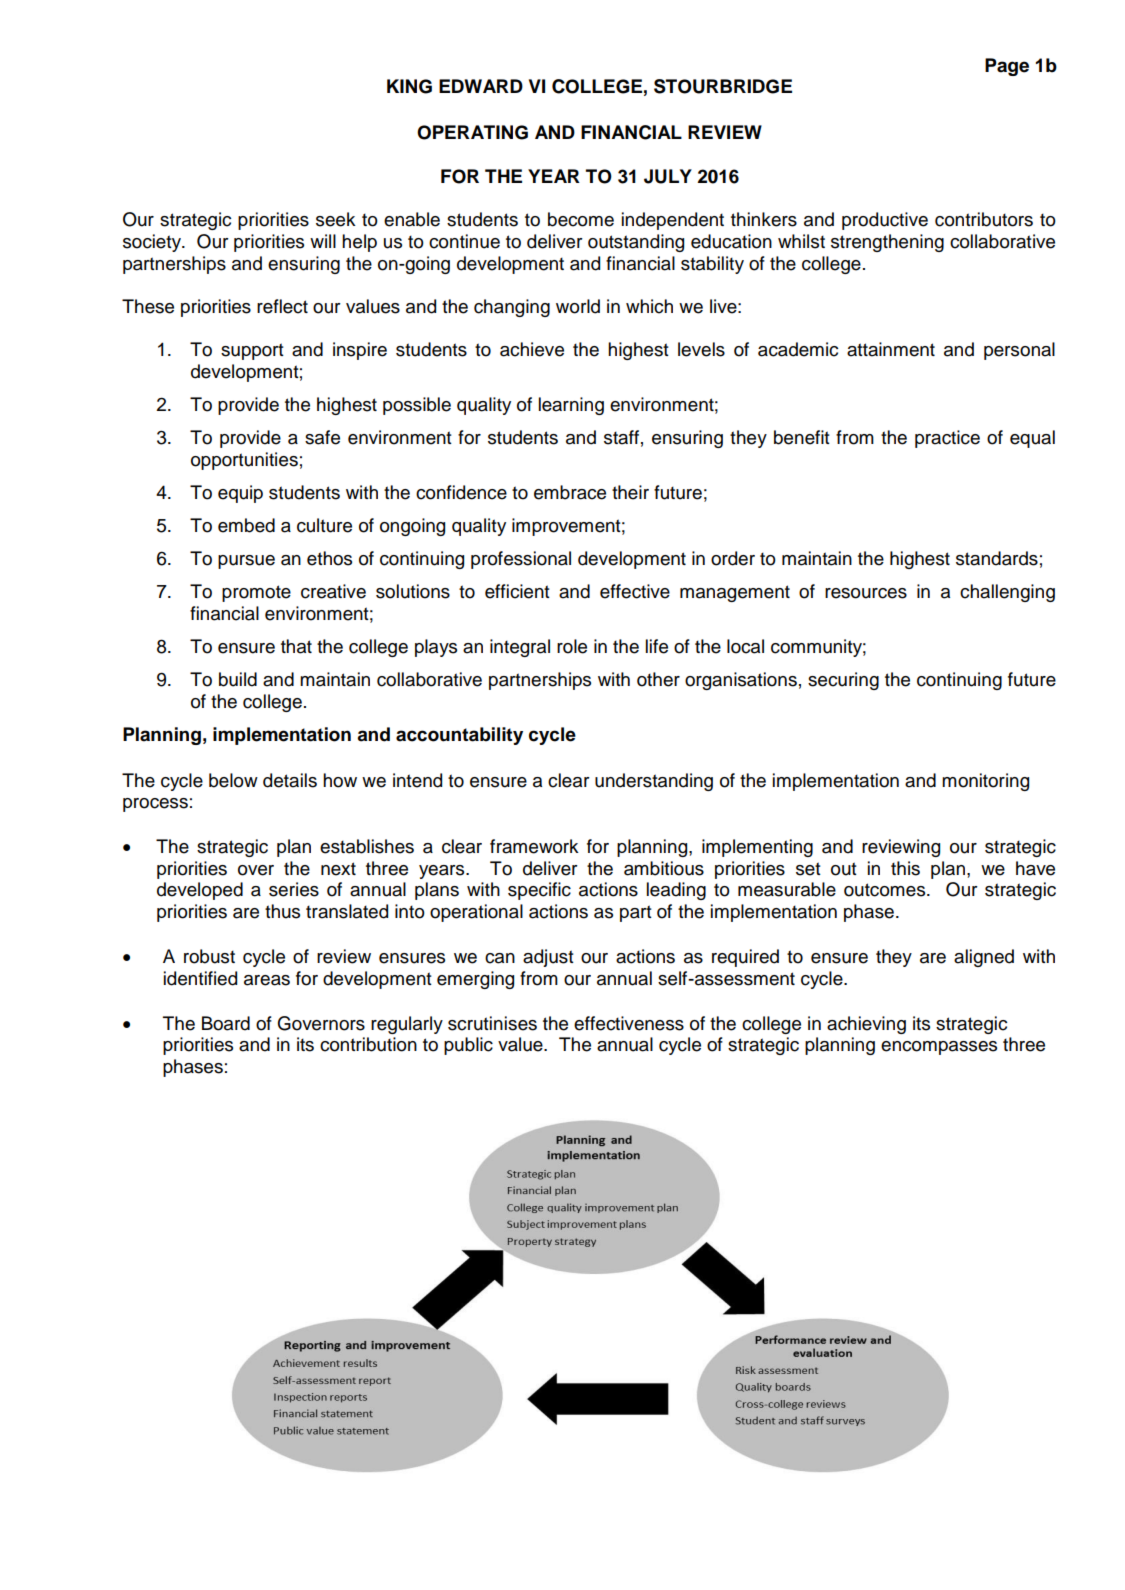 The height and width of the page is (1590, 1125). What do you see at coordinates (1007, 67) in the page?
I see `Page` at bounding box center [1007, 67].
